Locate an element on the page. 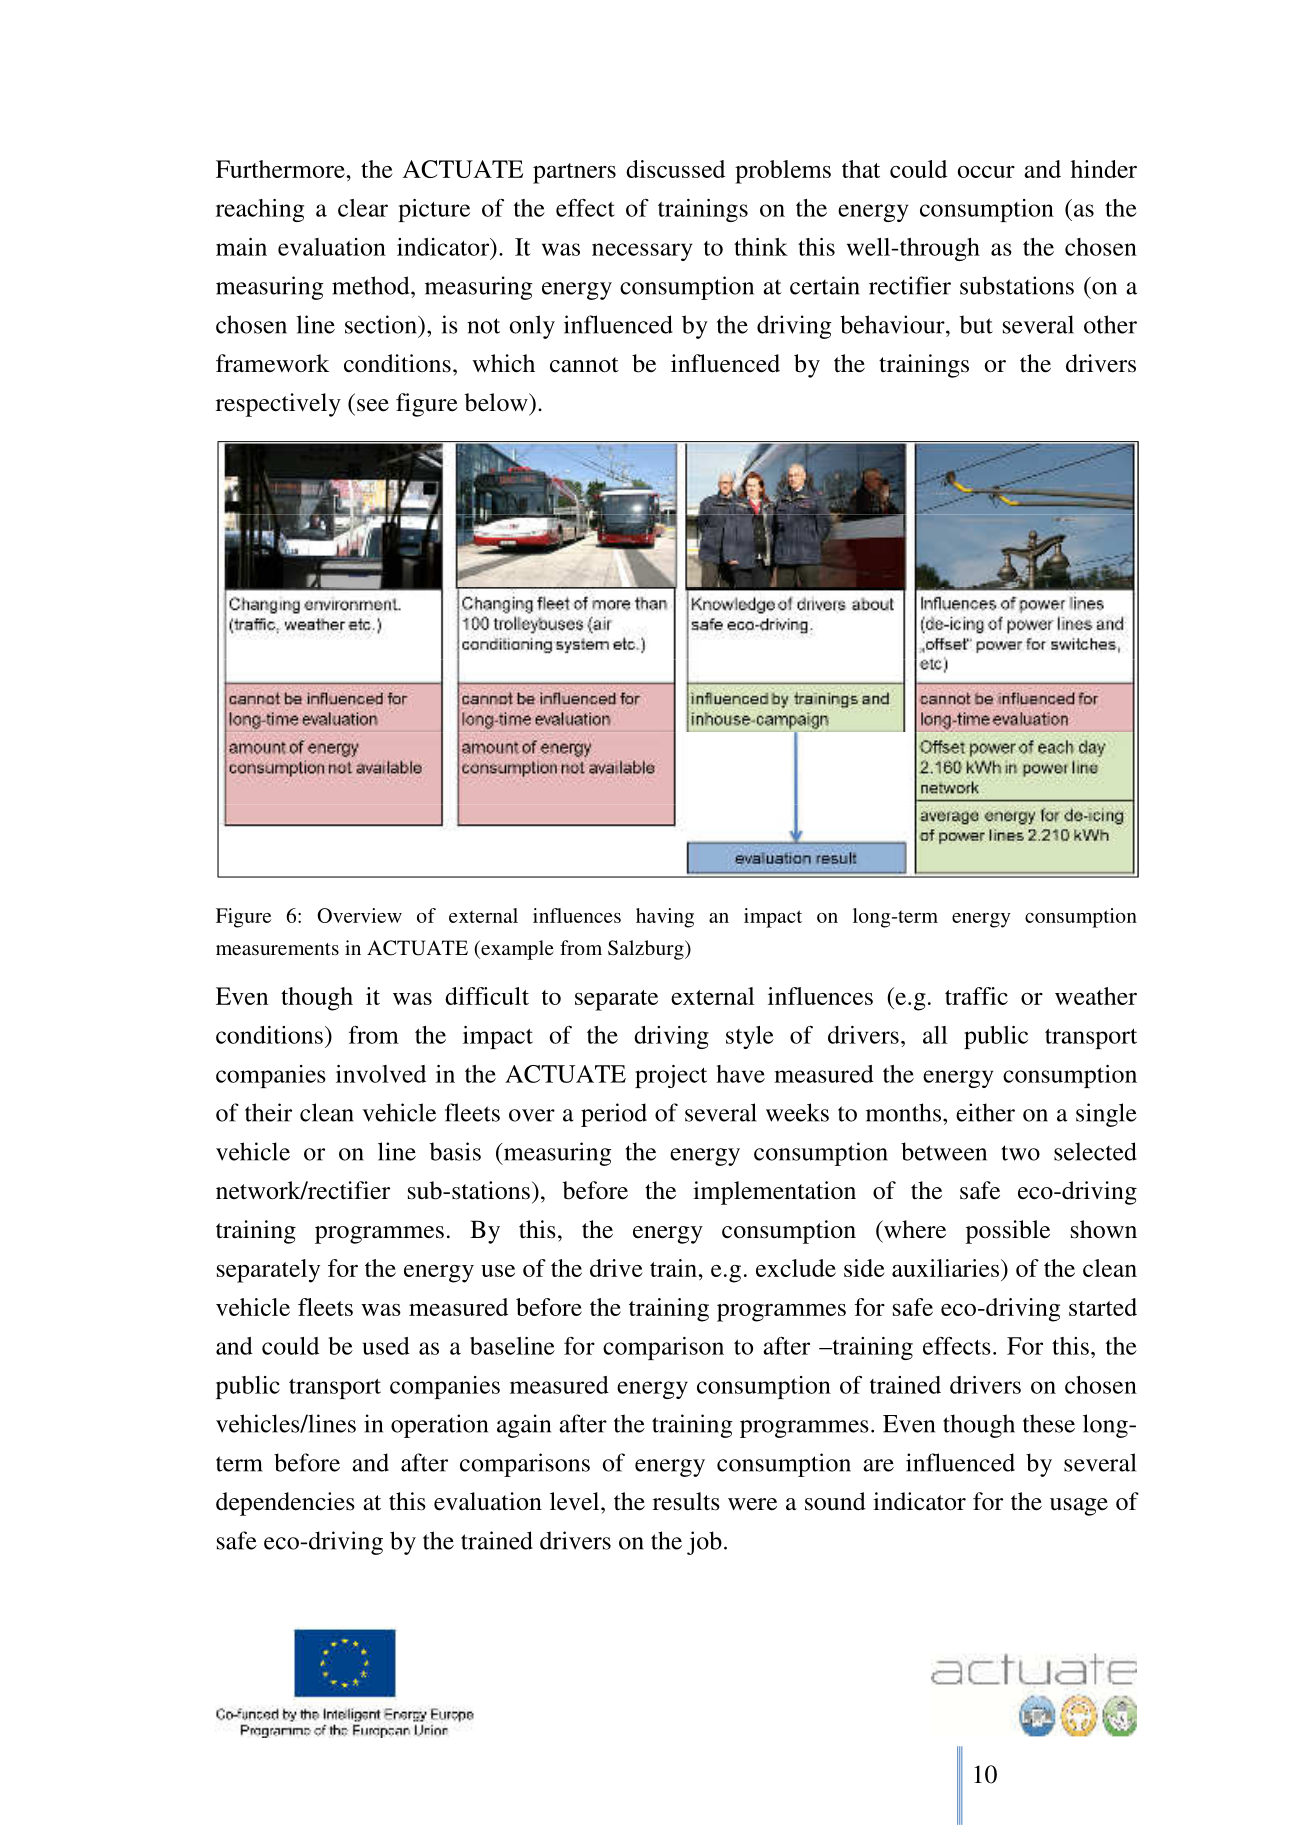 This image has width=1290, height=1825. see is located at coordinates (373, 405).
